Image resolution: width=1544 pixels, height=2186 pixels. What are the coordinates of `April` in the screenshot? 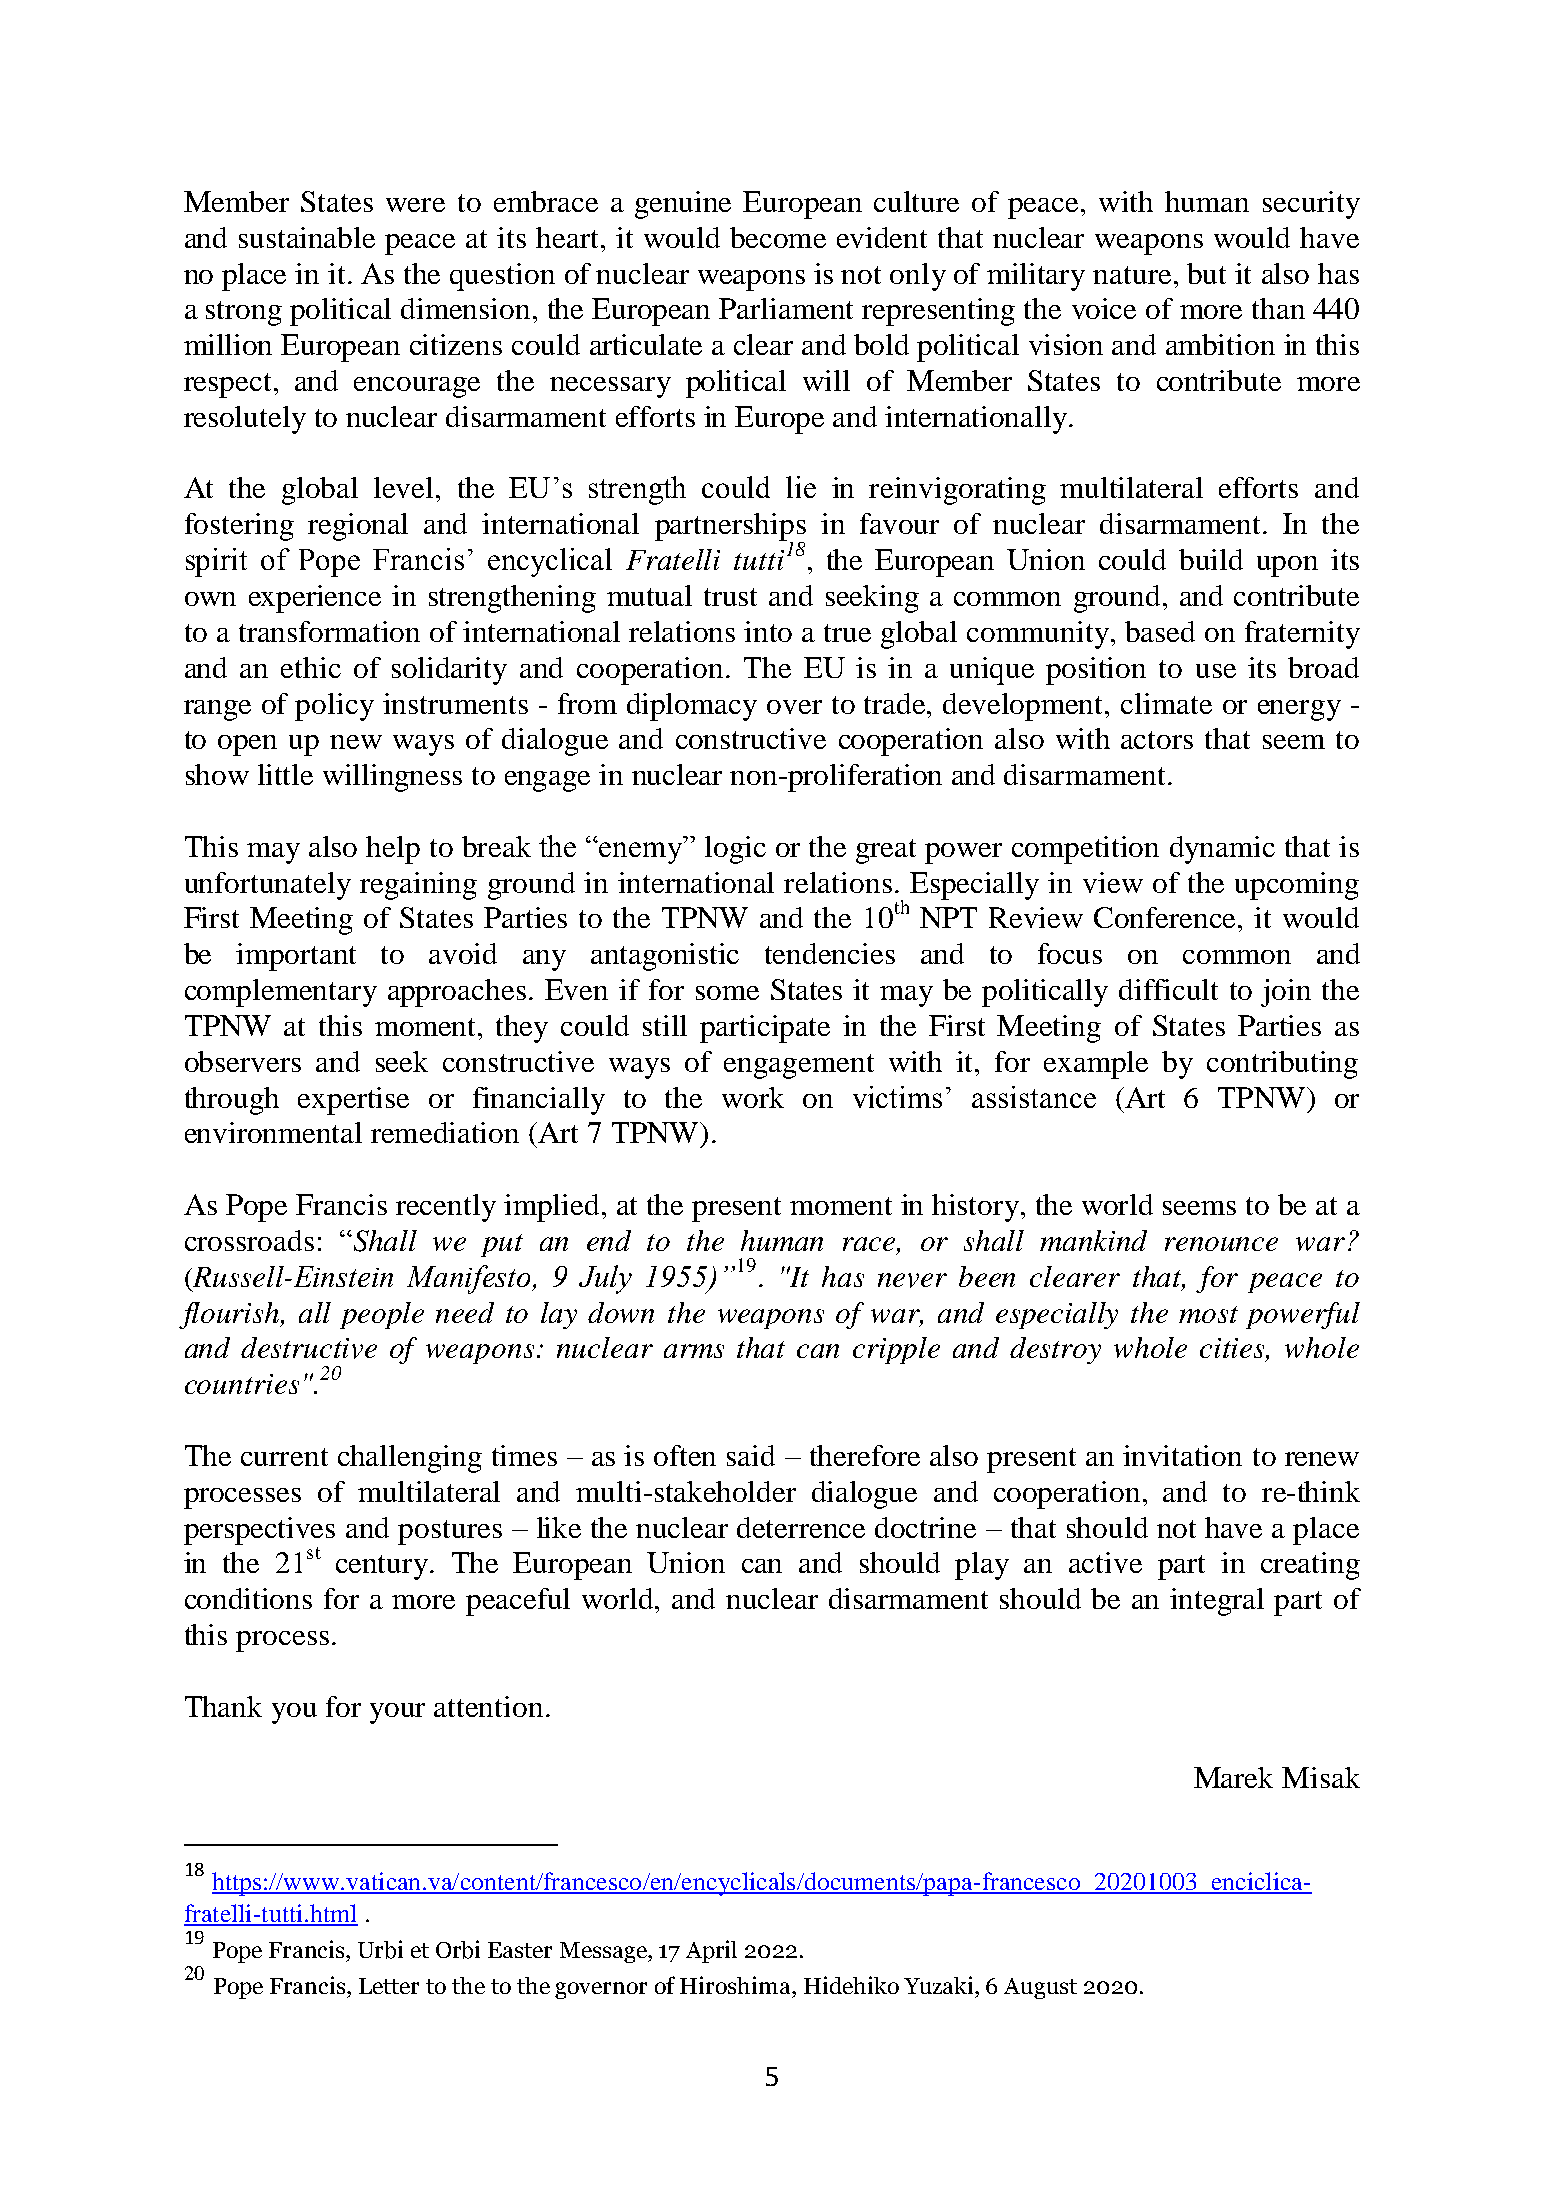 It's located at (711, 1951).
